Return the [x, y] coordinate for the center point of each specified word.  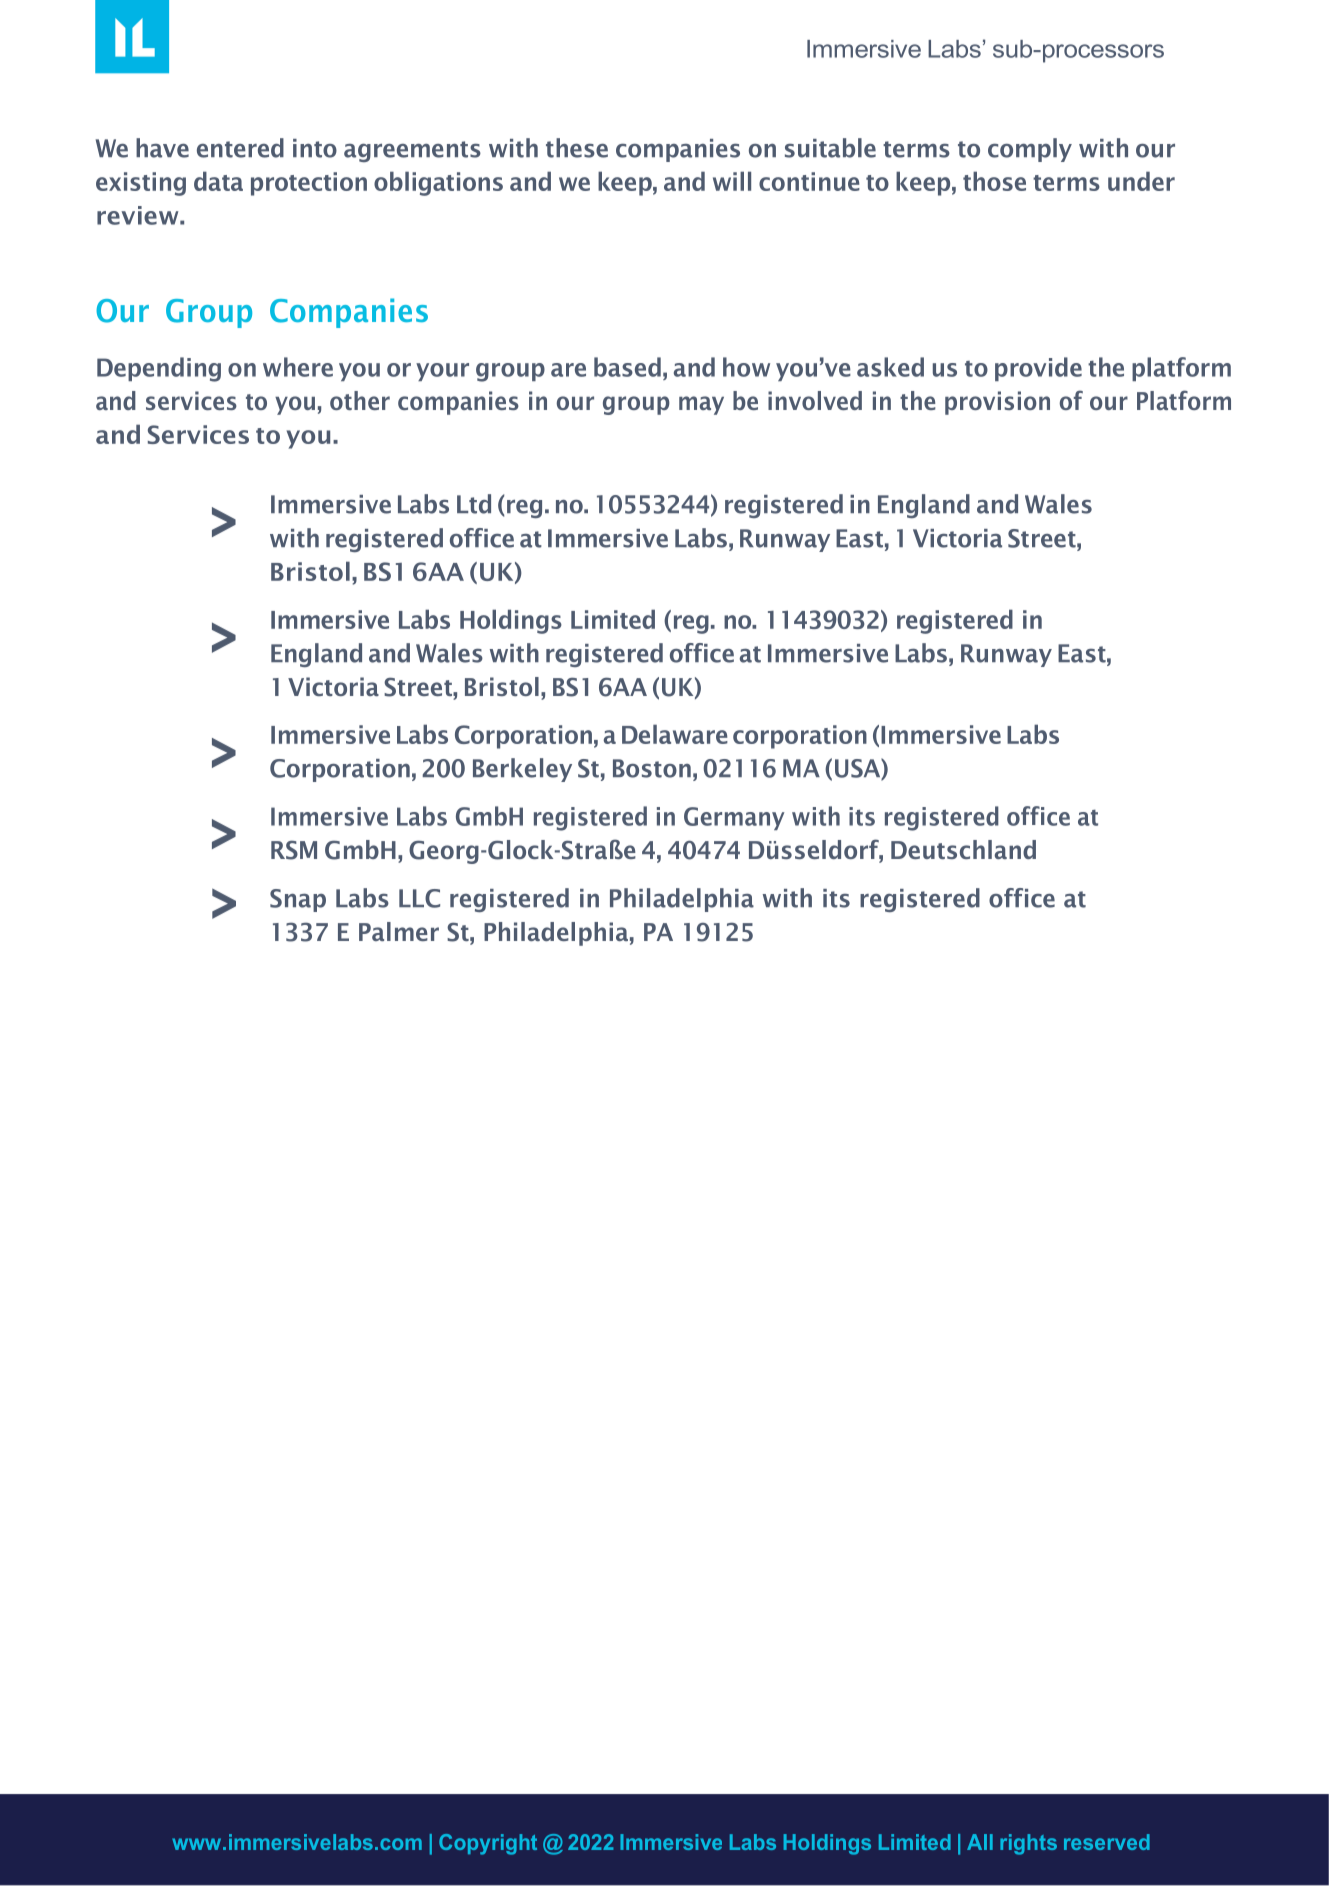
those [994, 181]
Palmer [399, 931]
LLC [419, 898]
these [577, 148]
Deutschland [963, 849]
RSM [294, 850]
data [218, 181]
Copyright [488, 1844]
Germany [734, 818]
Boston [652, 768]
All [980, 1842]
